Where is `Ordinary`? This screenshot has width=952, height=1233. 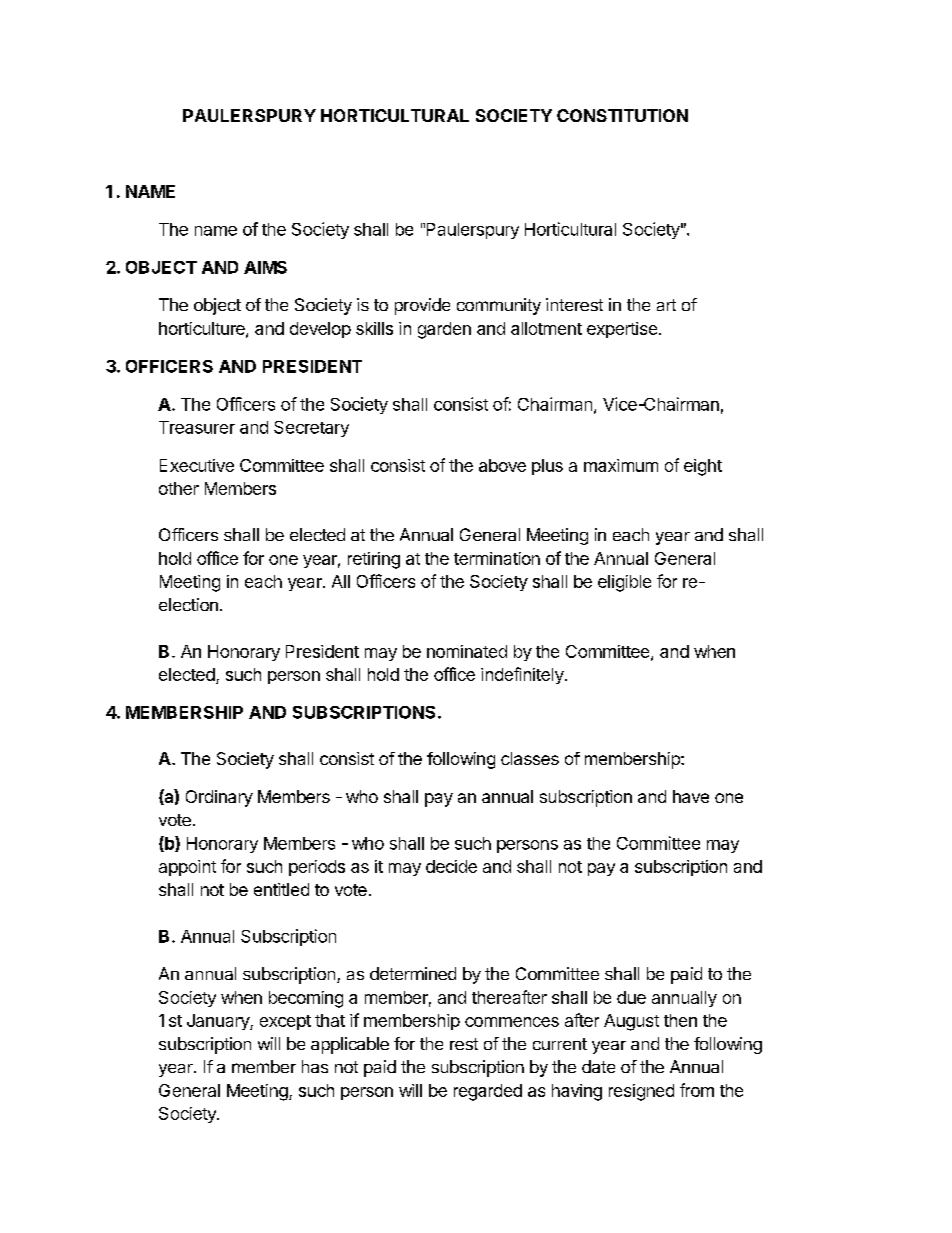 Ordinary is located at coordinates (219, 798).
